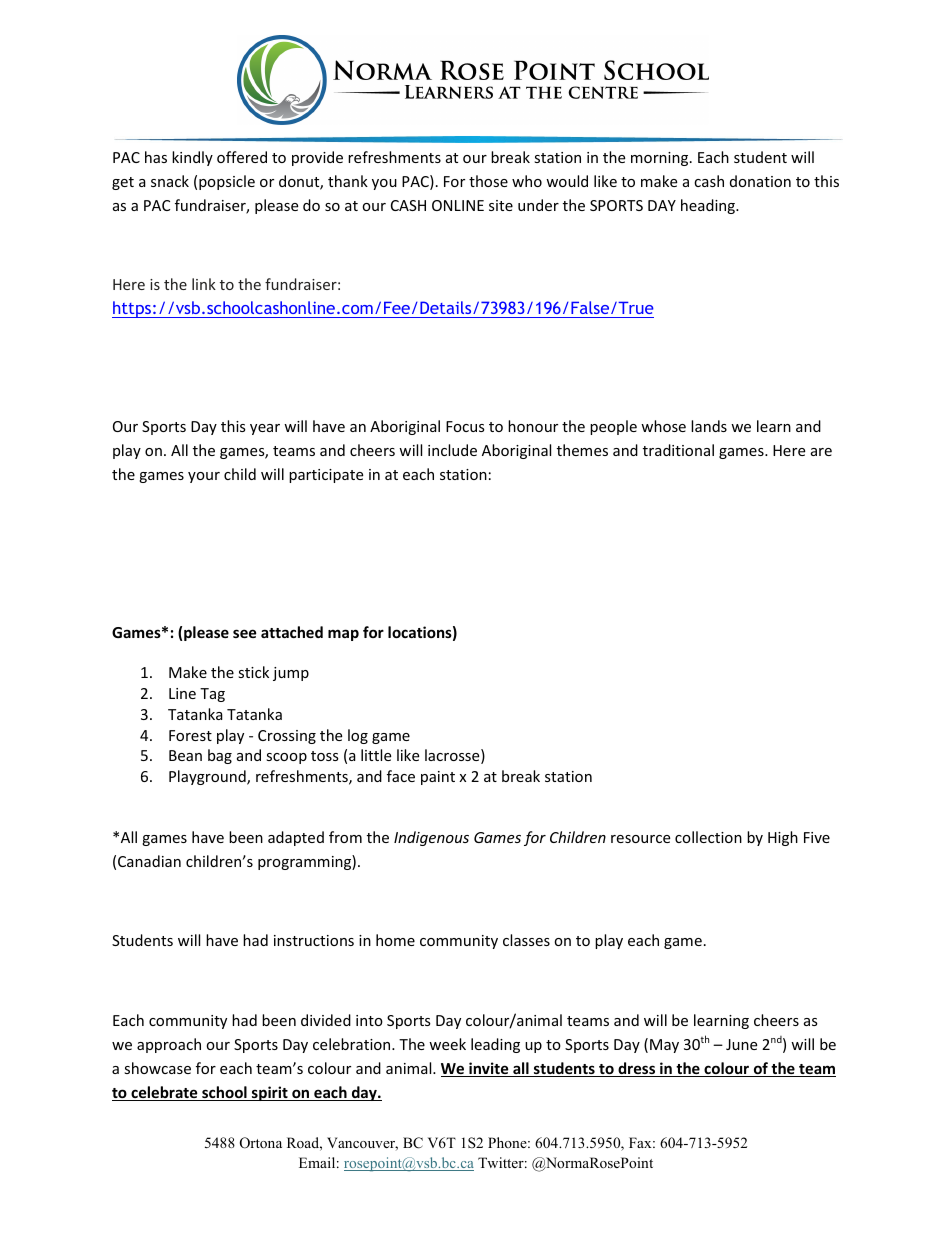 The height and width of the screenshot is (1233, 952). Describe the element at coordinates (452, 450) in the screenshot. I see `include` at that location.
